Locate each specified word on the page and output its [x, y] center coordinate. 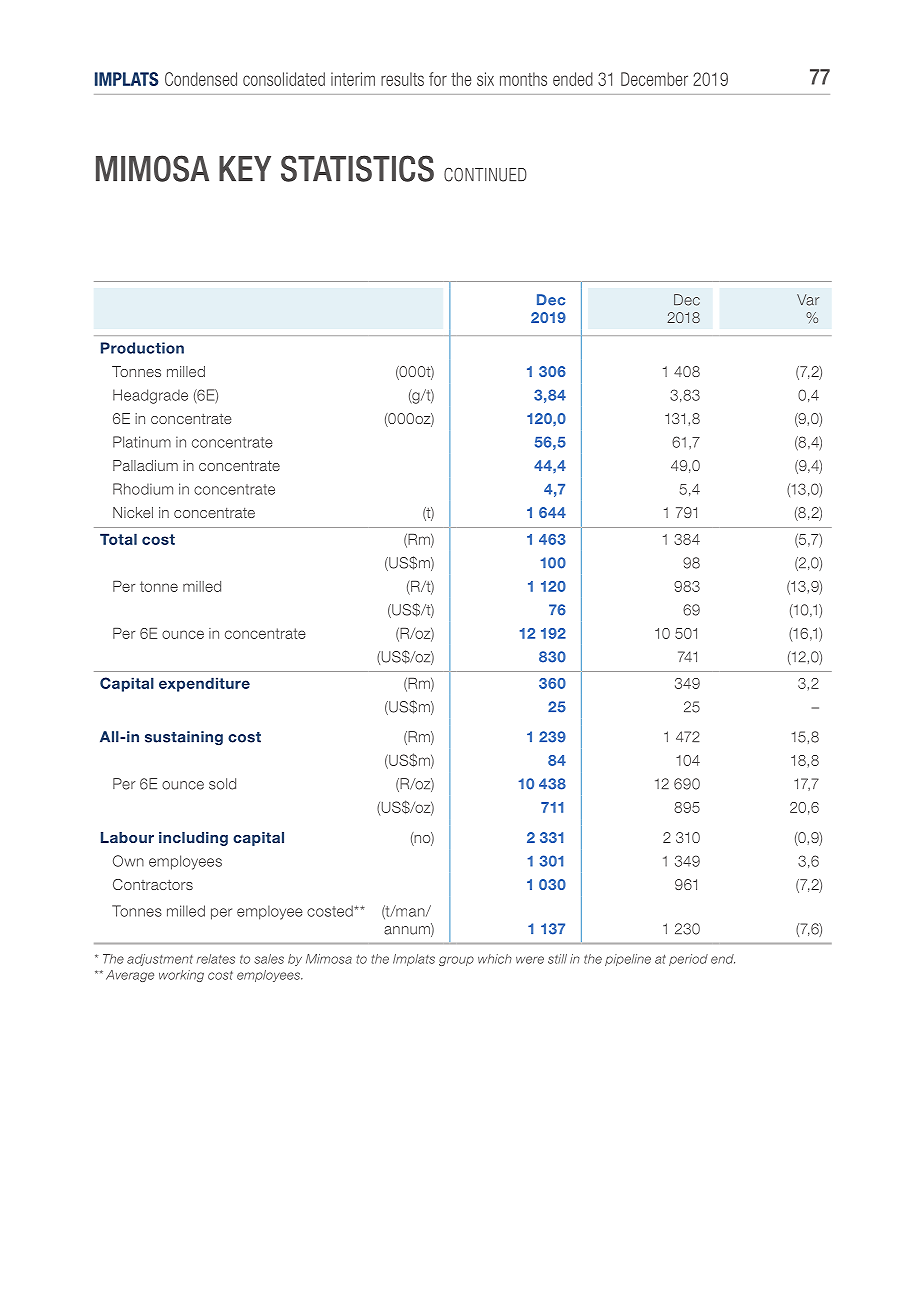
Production [142, 348]
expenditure [204, 684]
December [654, 79]
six [485, 79]
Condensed [201, 79]
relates [216, 959]
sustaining [184, 738]
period [688, 960]
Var [808, 300]
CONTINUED [485, 174]
